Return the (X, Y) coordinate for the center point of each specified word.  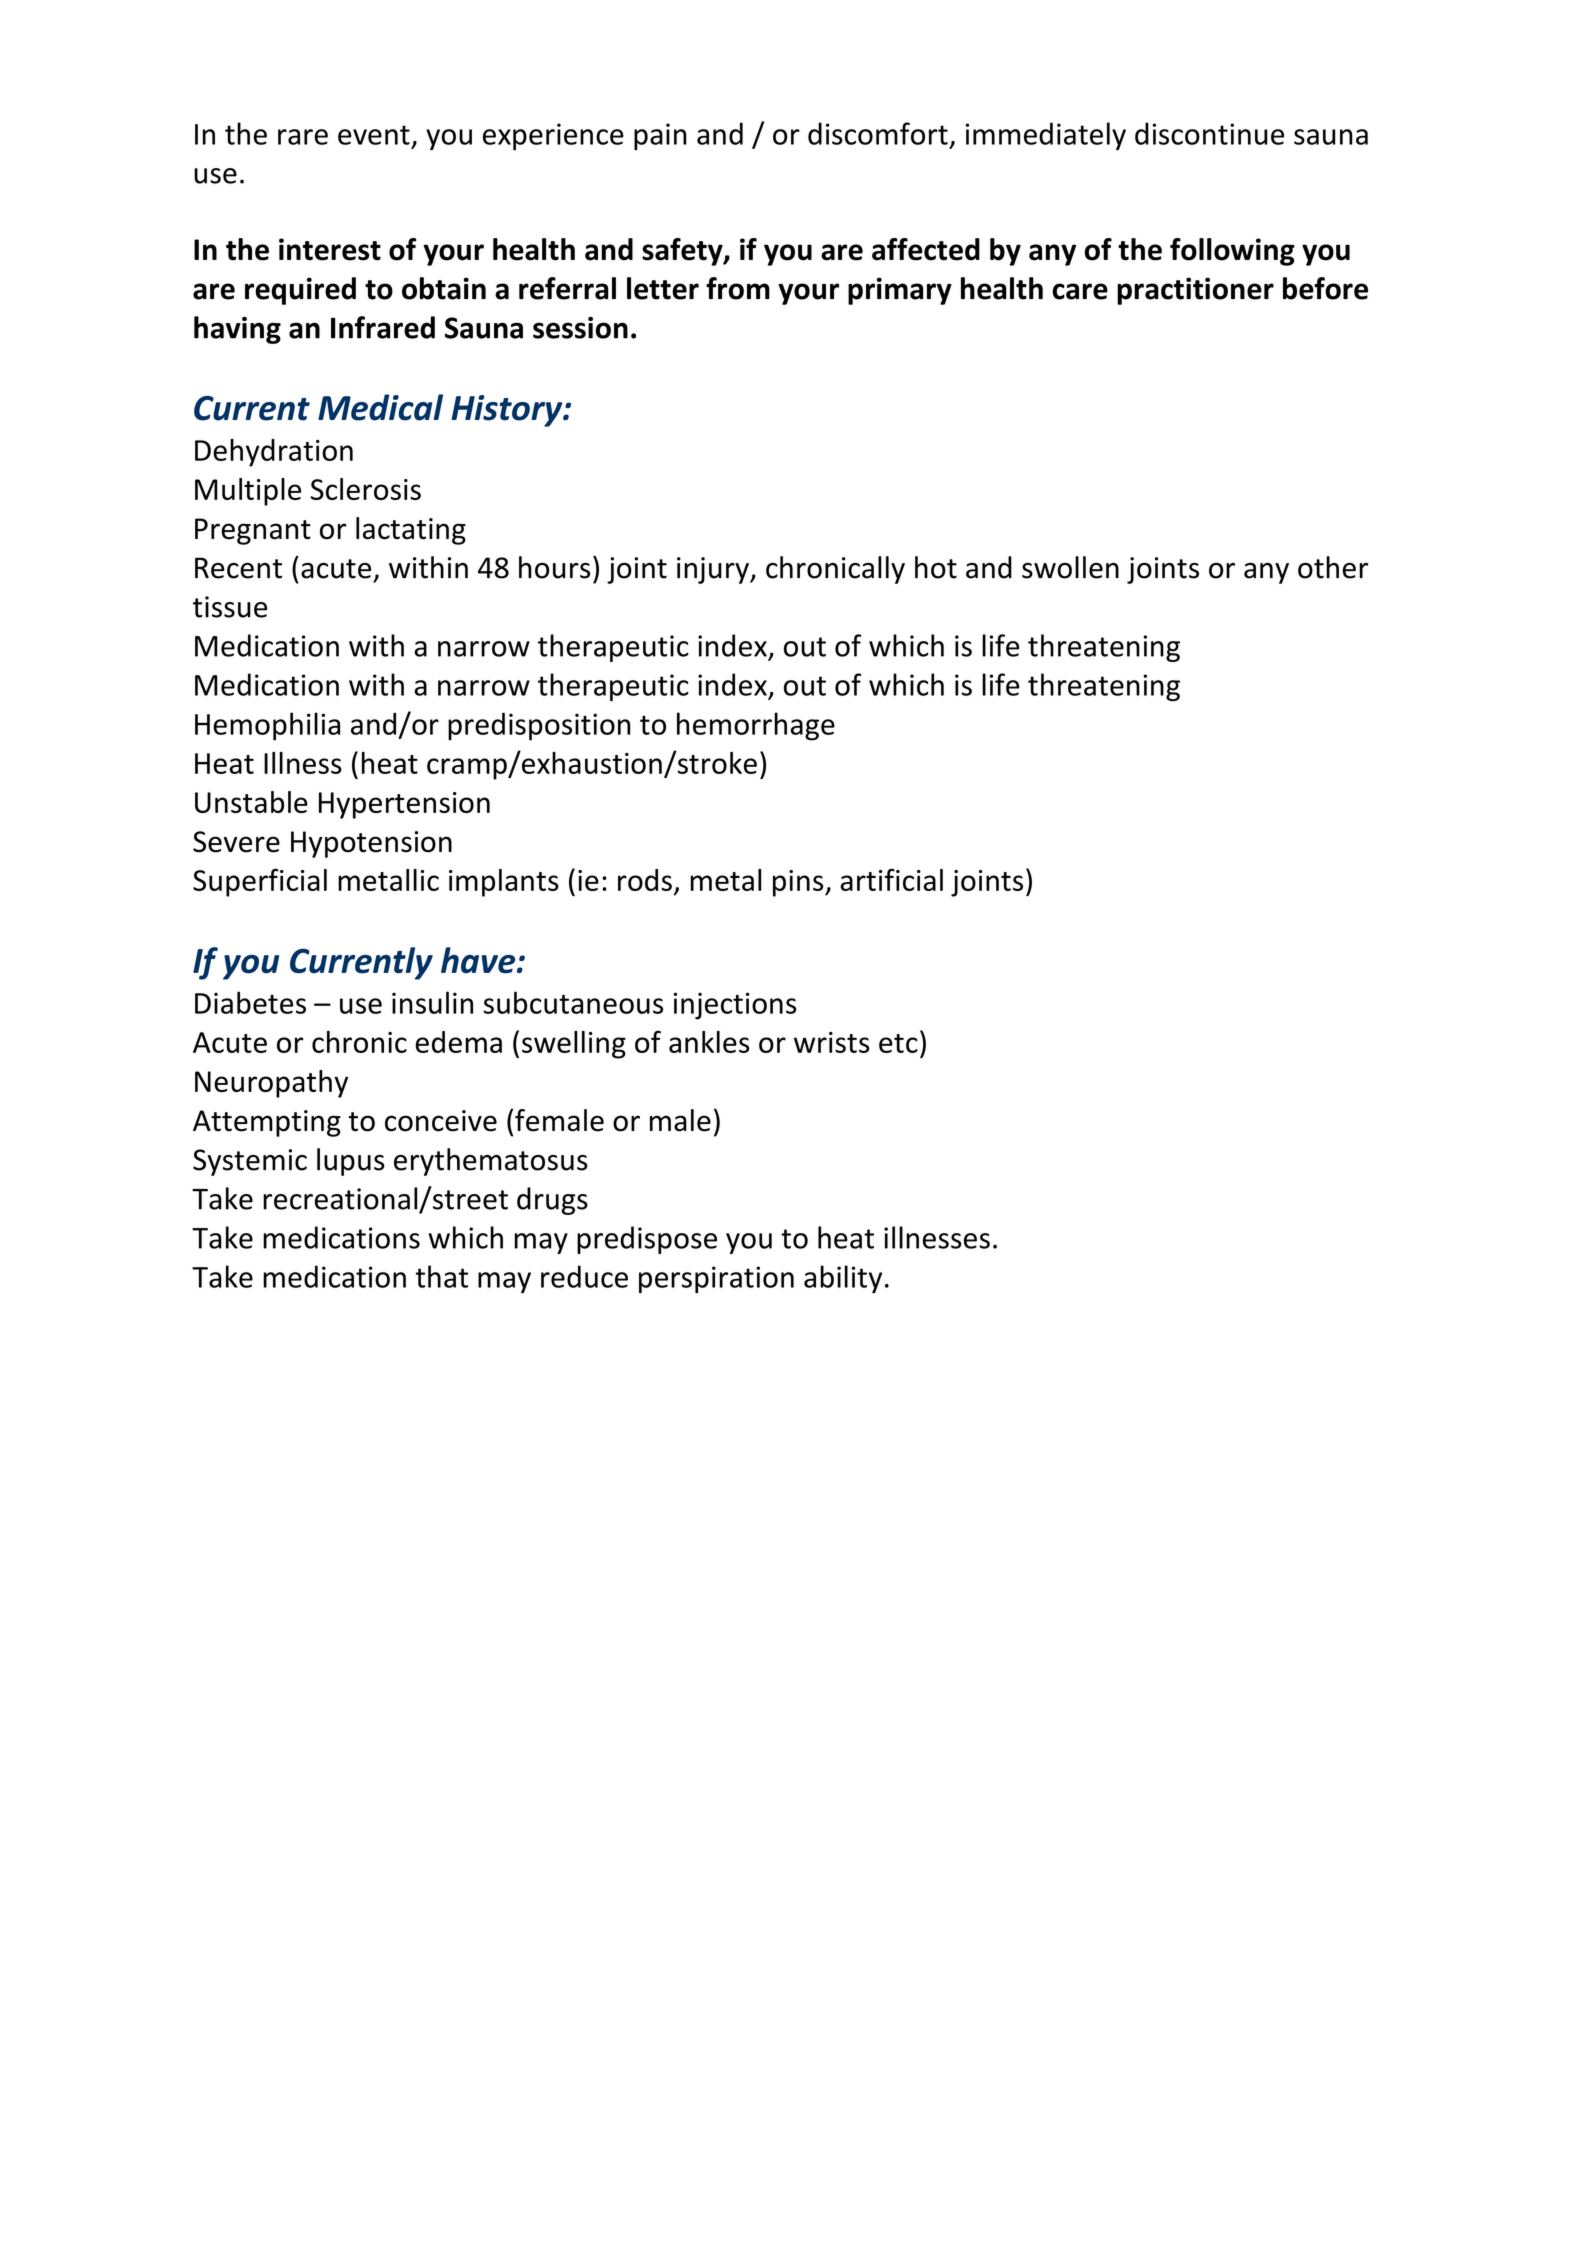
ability (843, 1279)
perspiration (716, 1279)
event (374, 135)
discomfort (878, 133)
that (441, 1276)
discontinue (1209, 133)
